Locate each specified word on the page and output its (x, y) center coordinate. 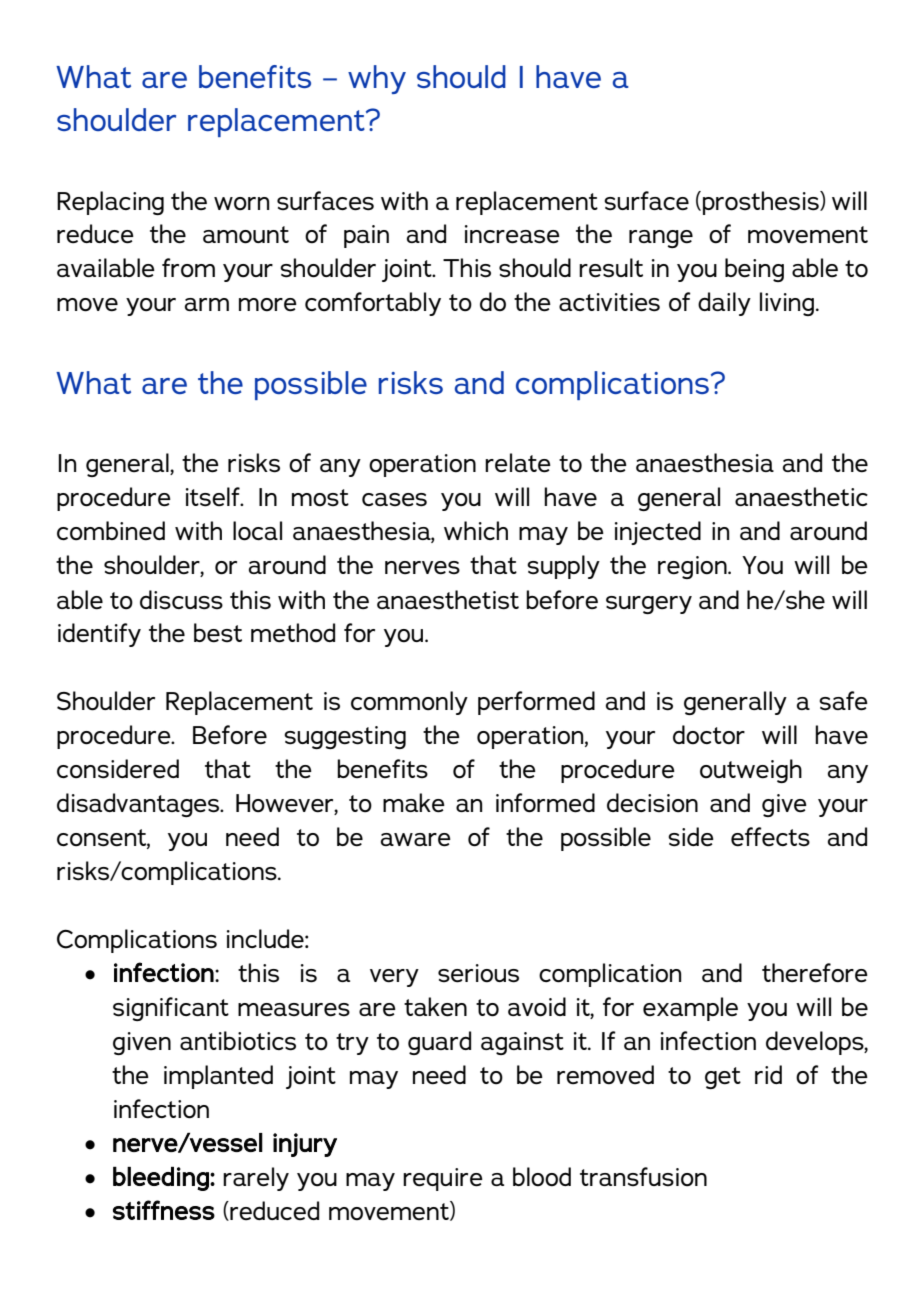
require (443, 1179)
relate (518, 463)
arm (207, 304)
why (377, 79)
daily (724, 304)
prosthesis (762, 203)
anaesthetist (448, 600)
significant (171, 1009)
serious (478, 973)
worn (241, 203)
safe (843, 701)
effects (770, 837)
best (218, 633)
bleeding (162, 1178)
